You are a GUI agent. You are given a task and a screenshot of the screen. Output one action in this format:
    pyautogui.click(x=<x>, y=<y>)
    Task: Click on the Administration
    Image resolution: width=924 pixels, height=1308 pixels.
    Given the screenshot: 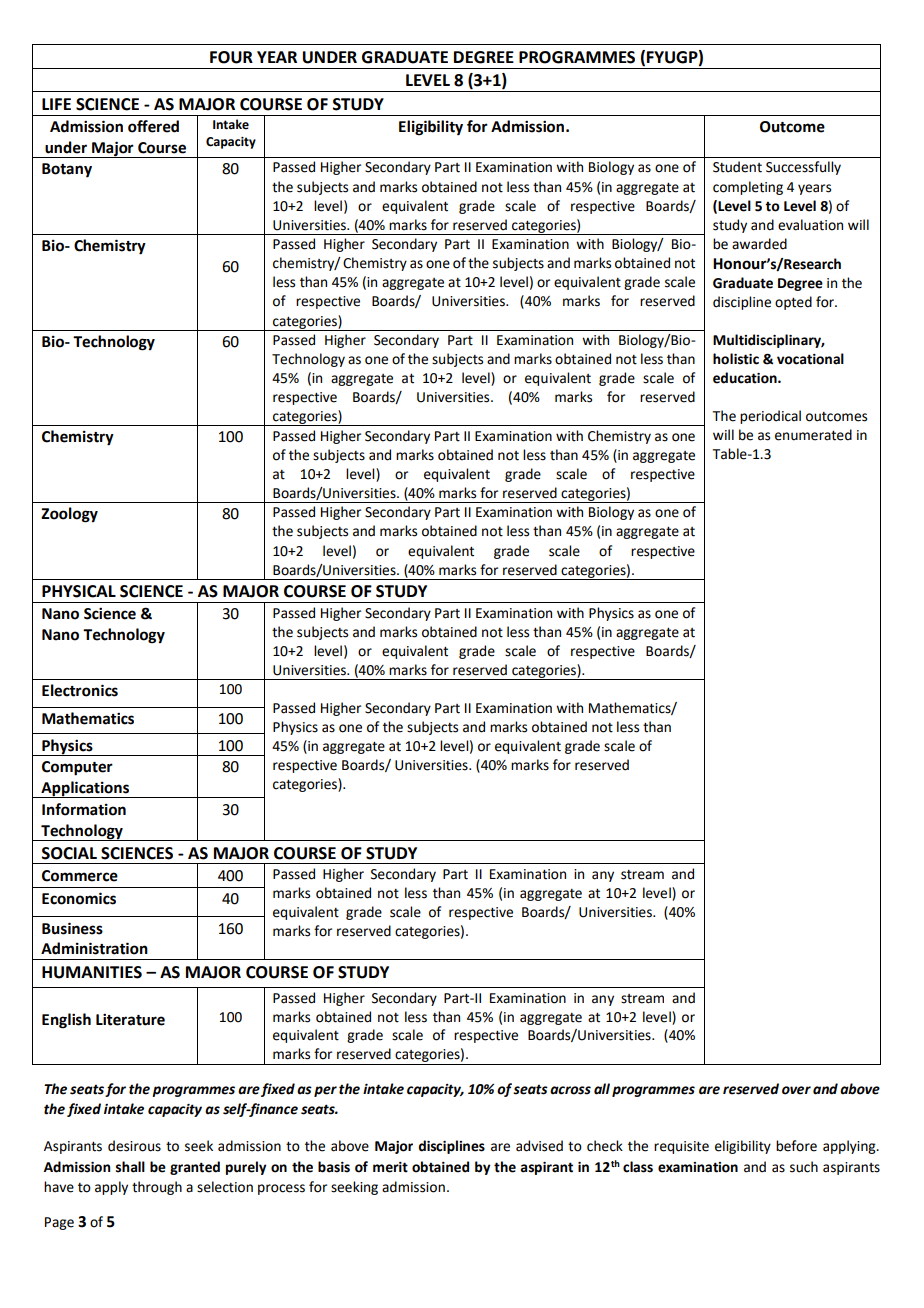 What is the action you would take?
    pyautogui.click(x=94, y=948)
